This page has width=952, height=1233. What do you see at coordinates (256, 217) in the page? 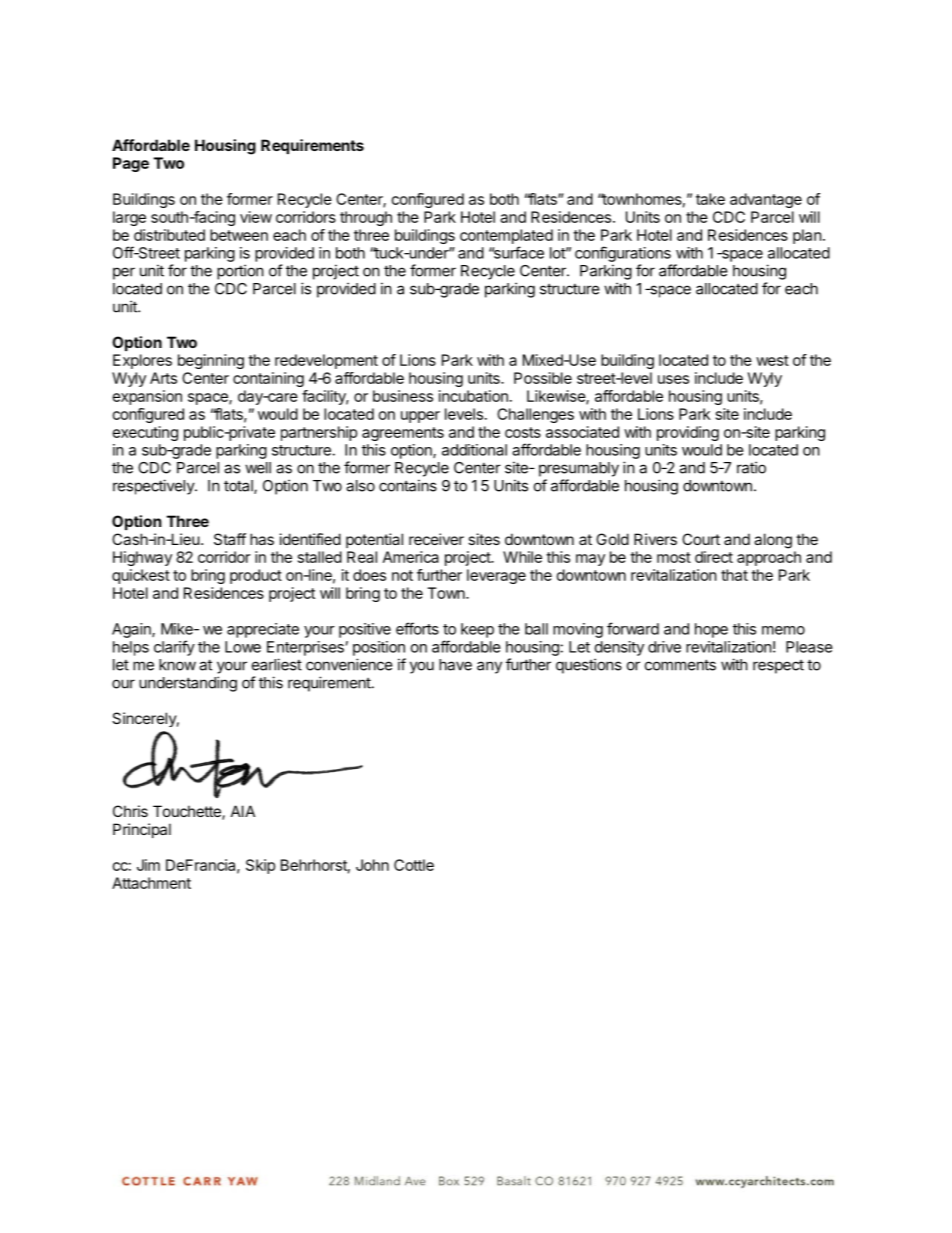
I see `view` at bounding box center [256, 217].
